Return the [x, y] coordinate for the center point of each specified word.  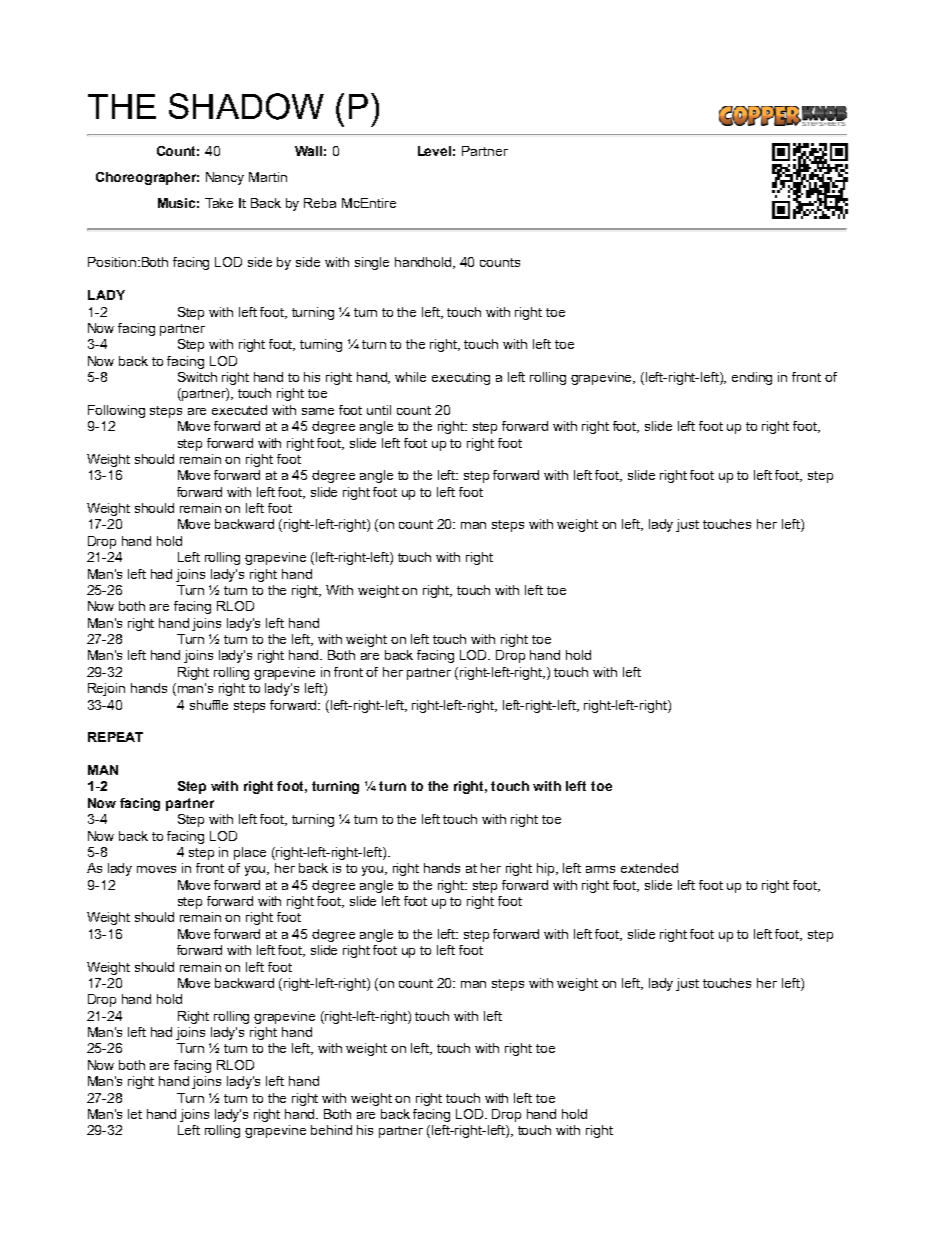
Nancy [225, 178]
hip [547, 869]
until [379, 410]
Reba [320, 203]
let [135, 1114]
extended [649, 868]
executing [461, 378]
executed [239, 410]
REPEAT [115, 737]
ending [752, 378]
